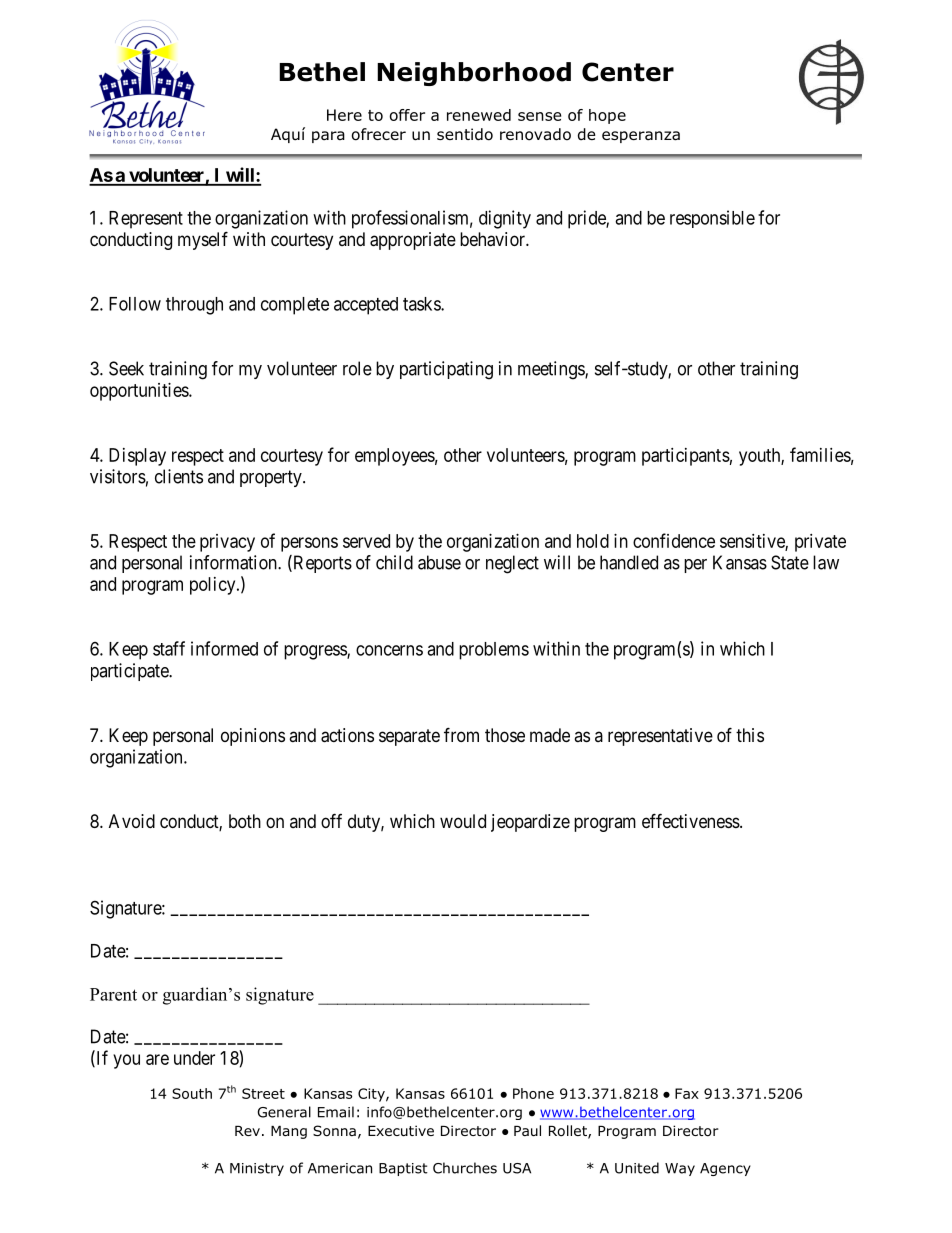 The height and width of the document is (1233, 952). I want to click on Rev, so click(247, 1131).
